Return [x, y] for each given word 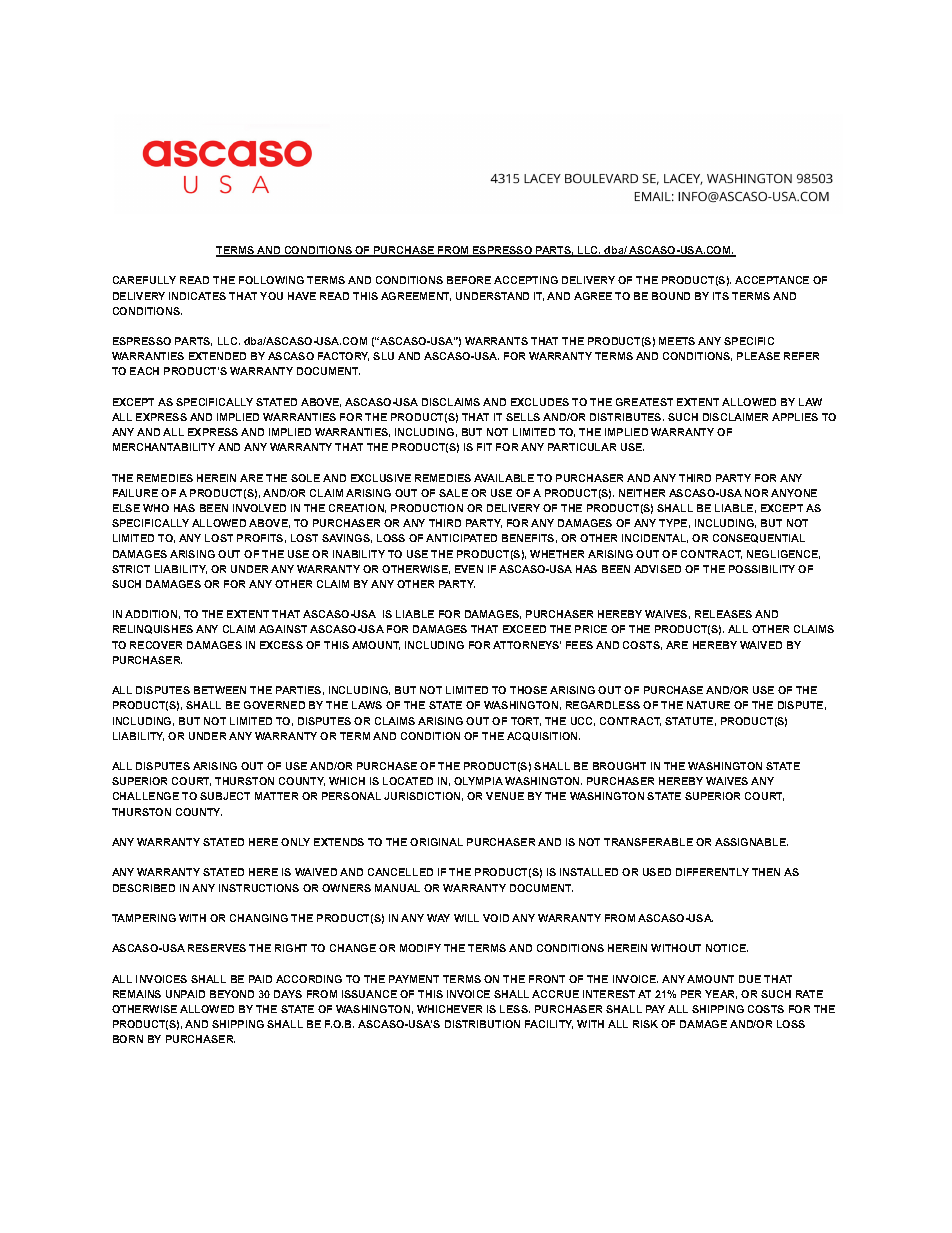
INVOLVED [259, 508]
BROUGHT [619, 766]
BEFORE [469, 280]
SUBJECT [225, 796]
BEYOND [232, 994]
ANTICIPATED [461, 538]
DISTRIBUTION [482, 1024]
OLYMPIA [478, 781]
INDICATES [197, 296]
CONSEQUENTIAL [759, 538]
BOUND [671, 296]
